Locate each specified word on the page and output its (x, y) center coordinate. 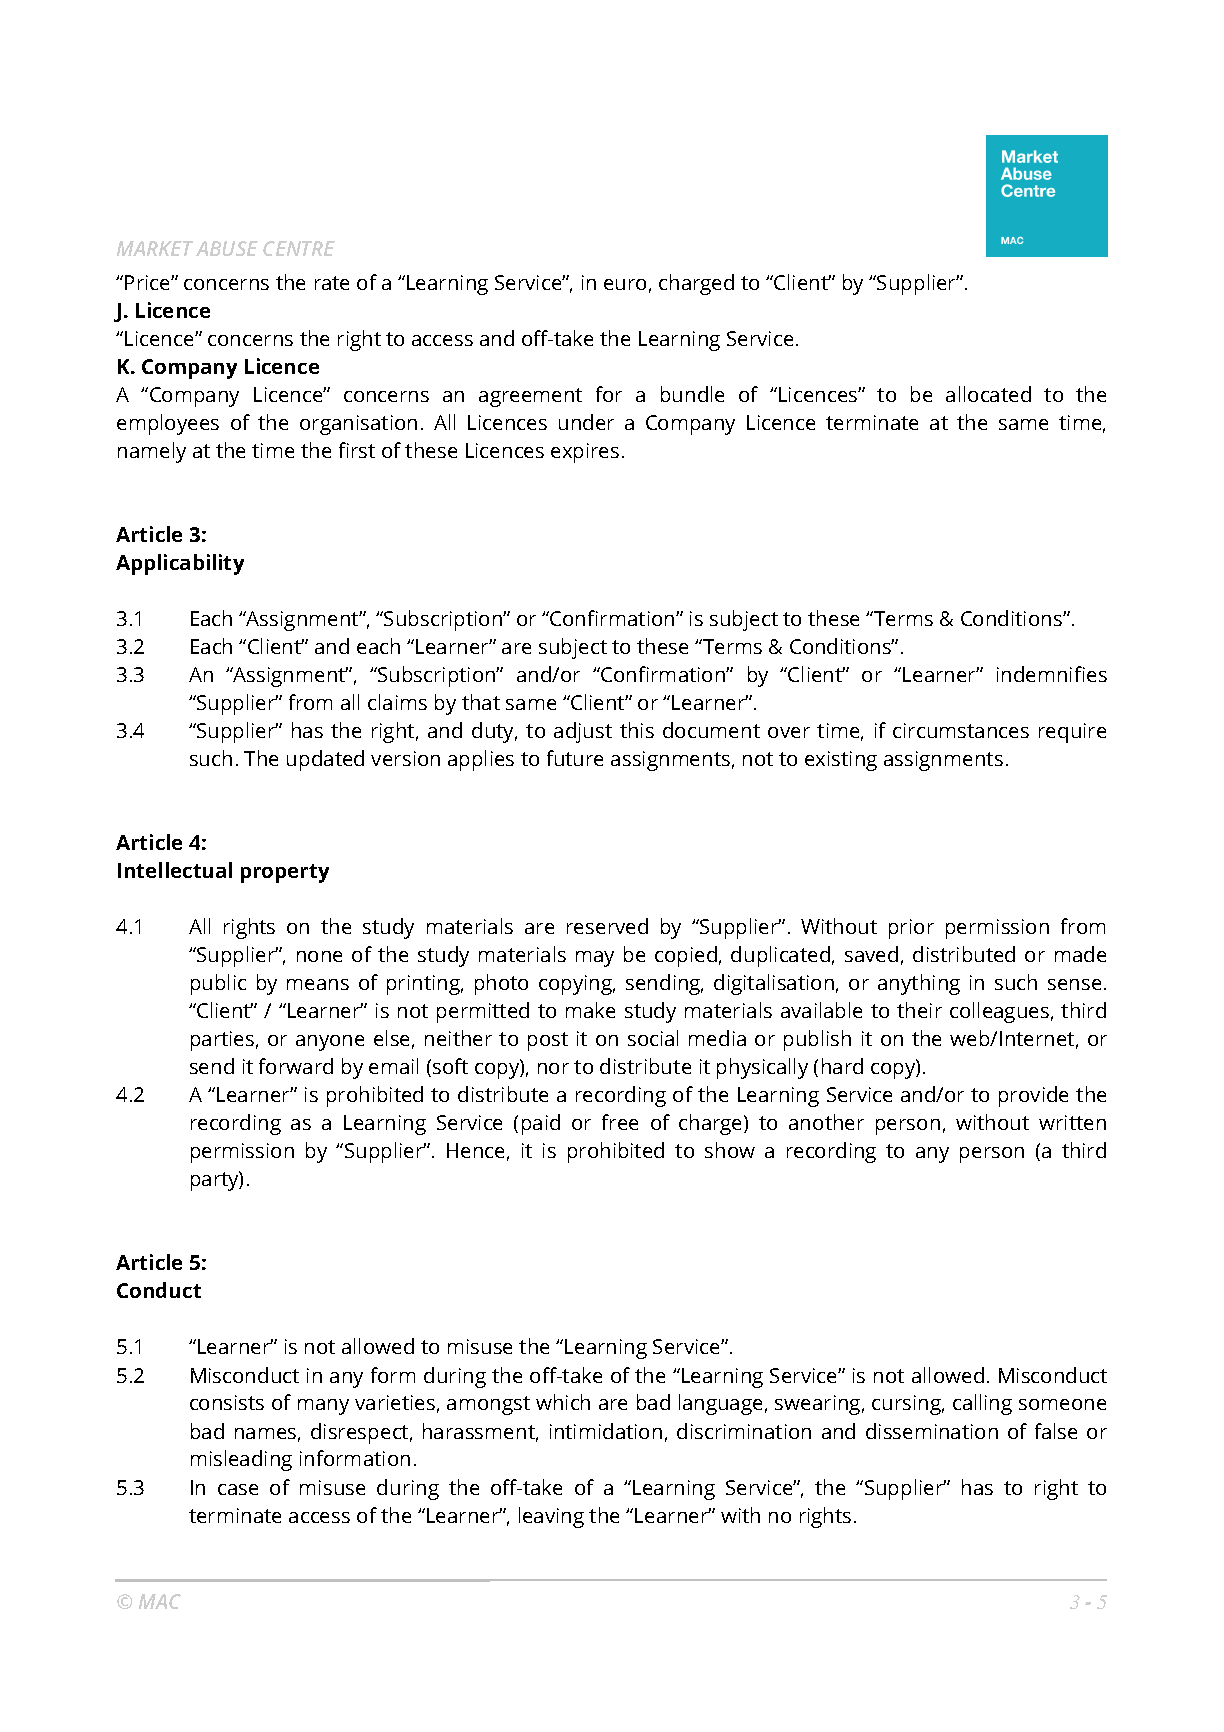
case (238, 1489)
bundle (692, 394)
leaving (551, 1517)
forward (296, 1066)
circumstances (961, 730)
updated (325, 760)
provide (1033, 1096)
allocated (988, 394)
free (620, 1122)
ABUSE (227, 248)
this (637, 730)
